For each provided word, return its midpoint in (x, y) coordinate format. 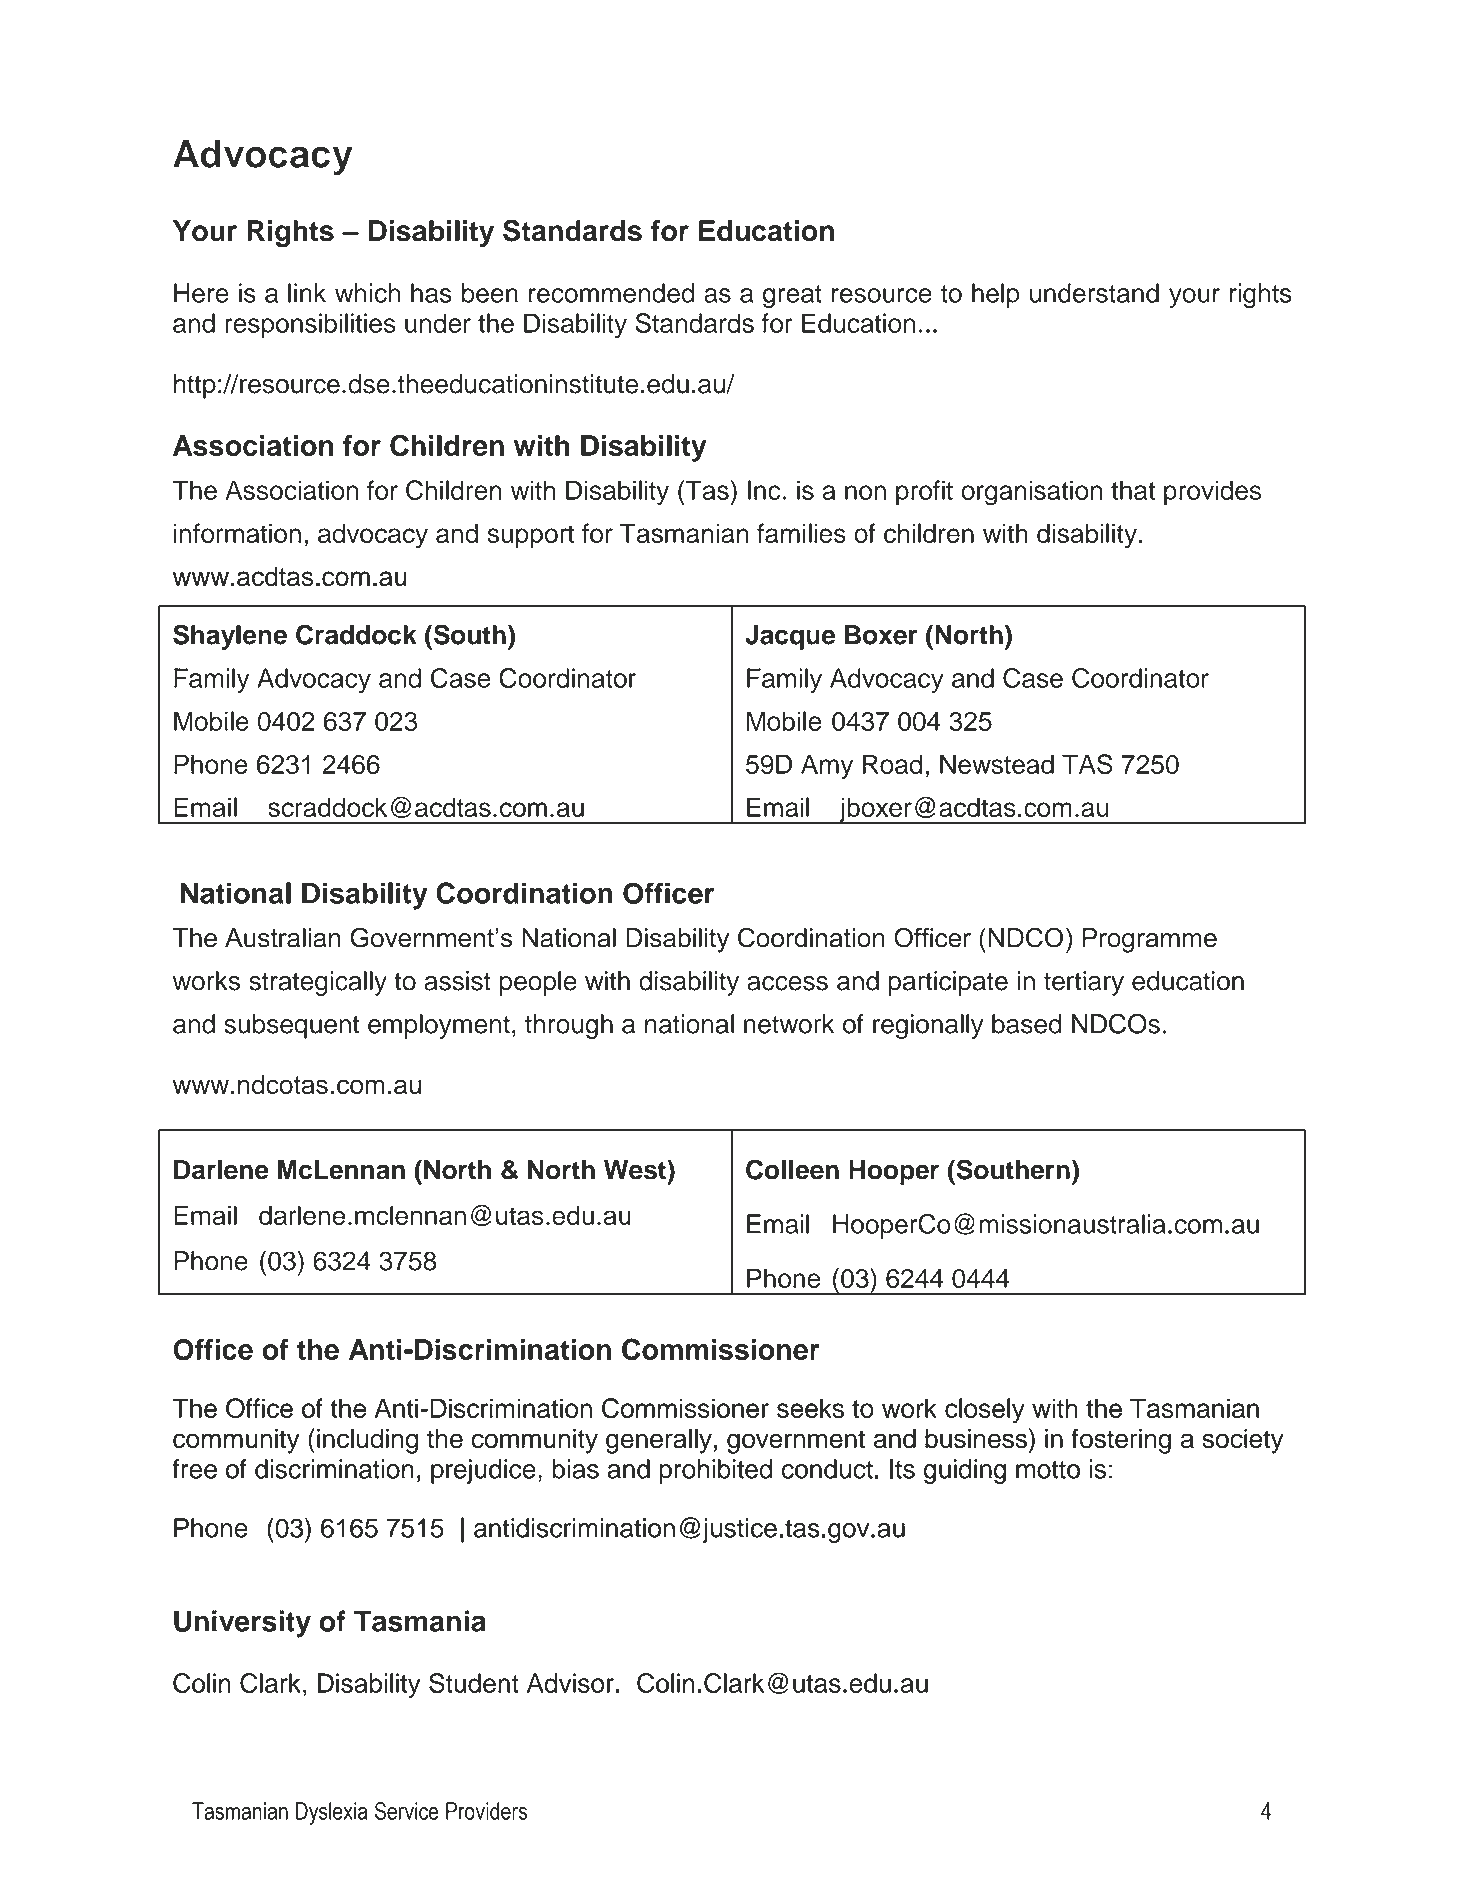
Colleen (792, 1169)
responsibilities (310, 325)
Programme (1149, 940)
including (367, 1441)
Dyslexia (331, 1813)
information (237, 533)
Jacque (790, 637)
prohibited (715, 1471)
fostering (1121, 1441)
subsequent (291, 1026)
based (1027, 1024)
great (792, 296)
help (996, 295)
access (787, 983)
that (1133, 490)
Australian (282, 938)
